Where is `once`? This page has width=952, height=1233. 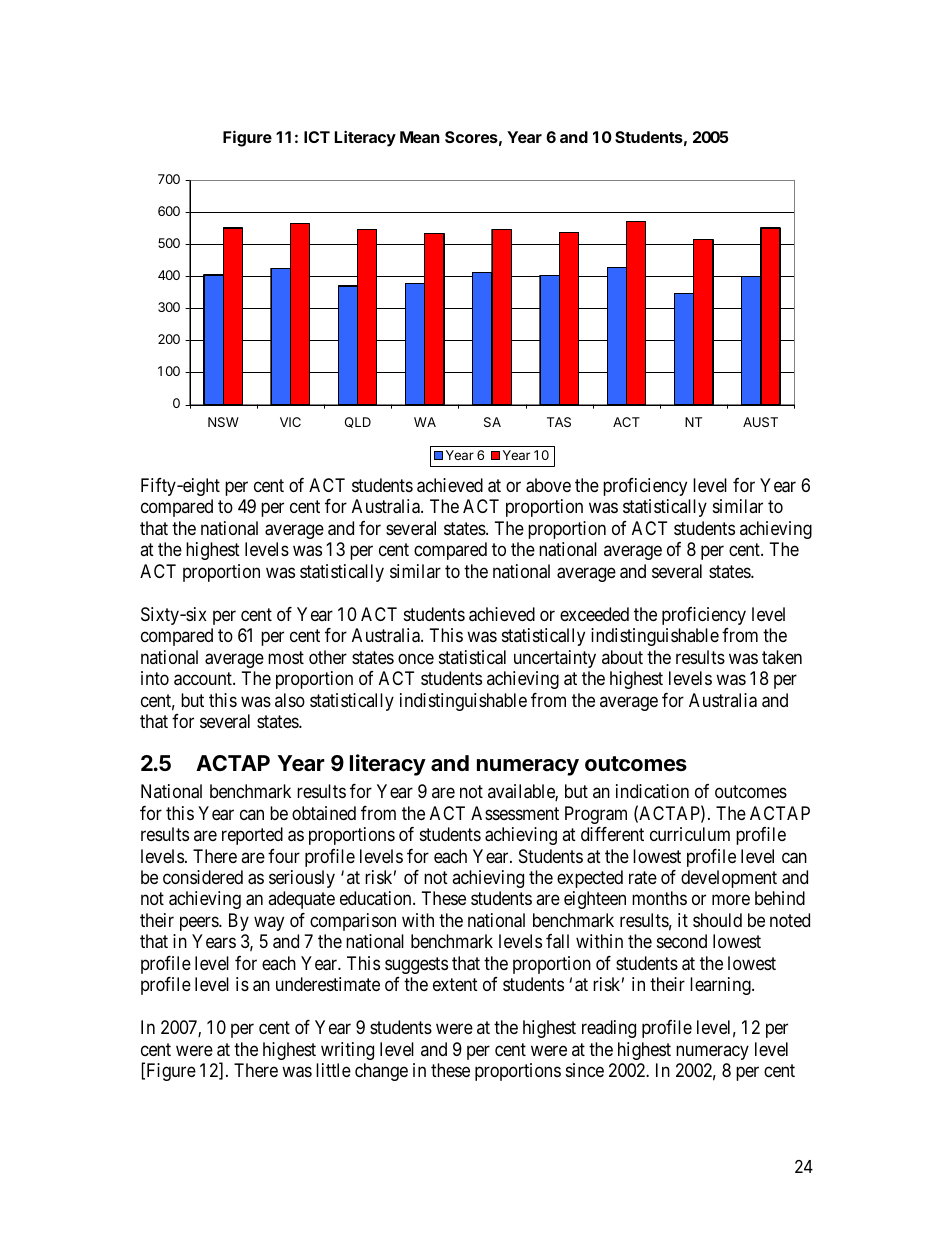 once is located at coordinates (416, 658).
